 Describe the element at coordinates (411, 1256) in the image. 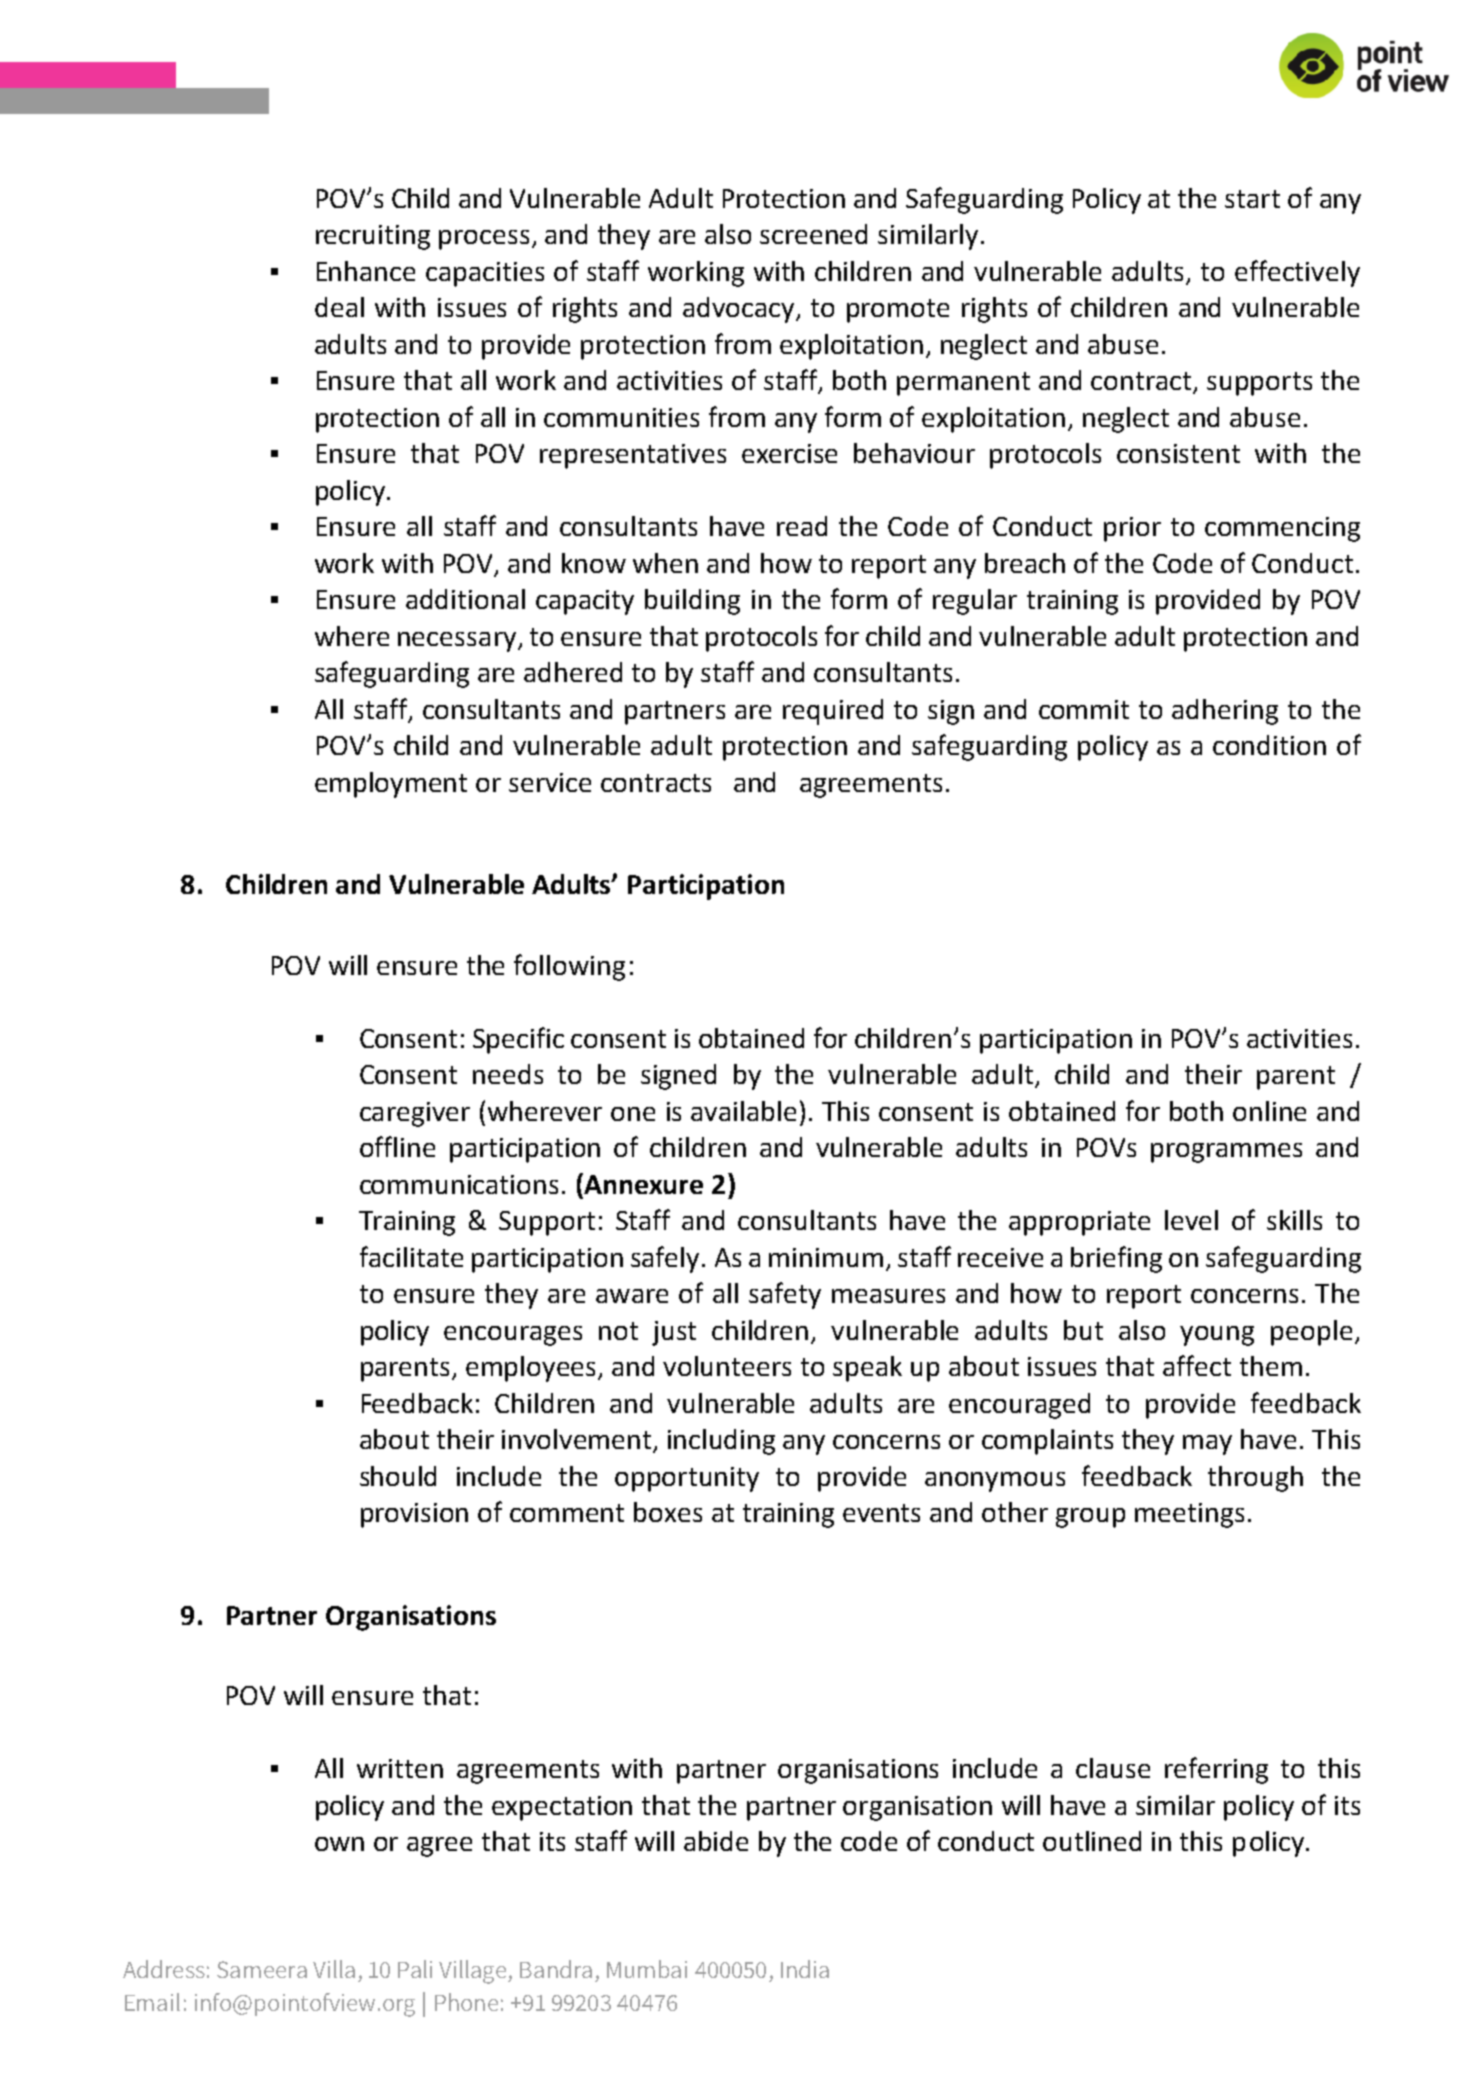

I see `facilitate` at that location.
